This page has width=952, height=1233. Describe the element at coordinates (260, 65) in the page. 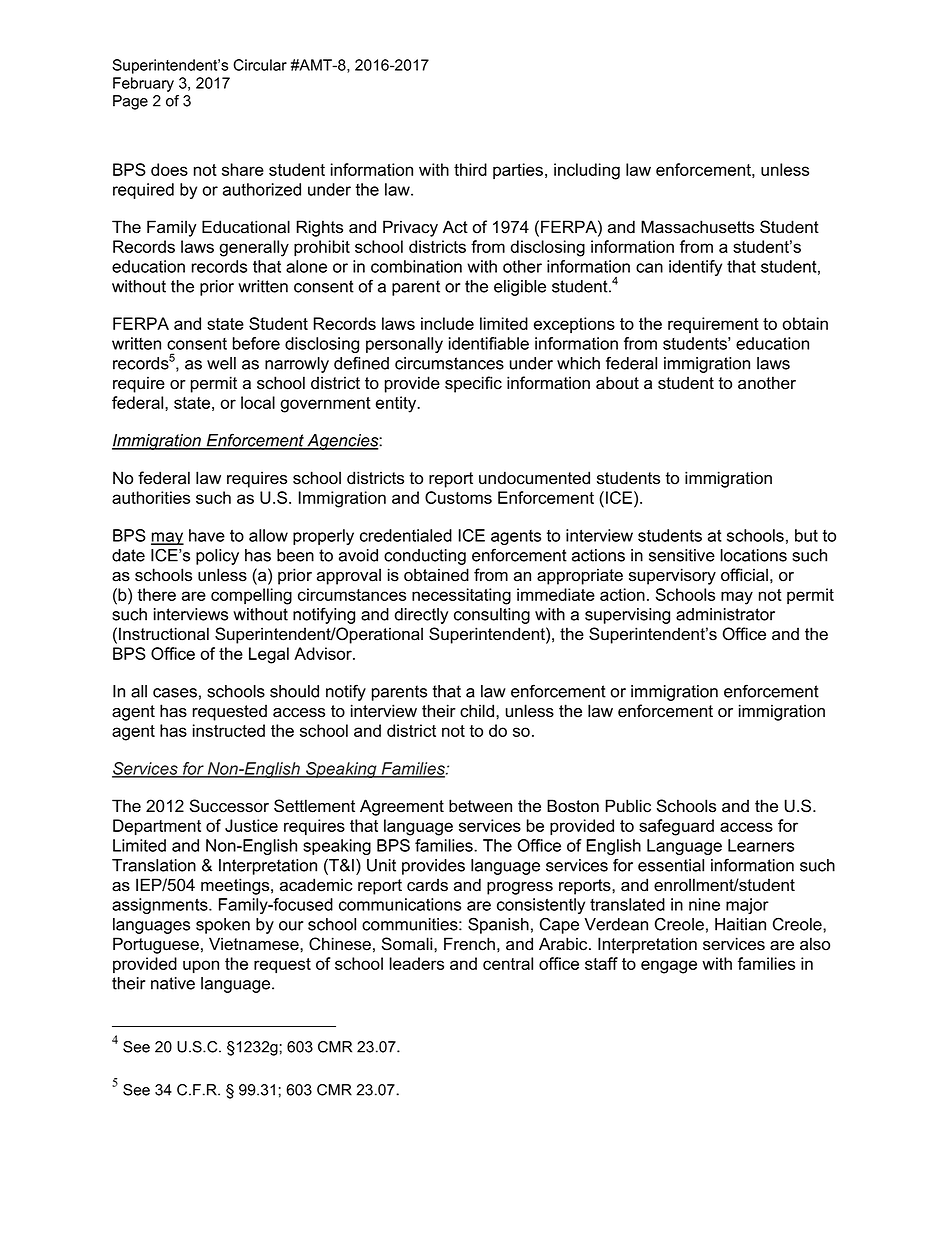

I see `Circular` at that location.
